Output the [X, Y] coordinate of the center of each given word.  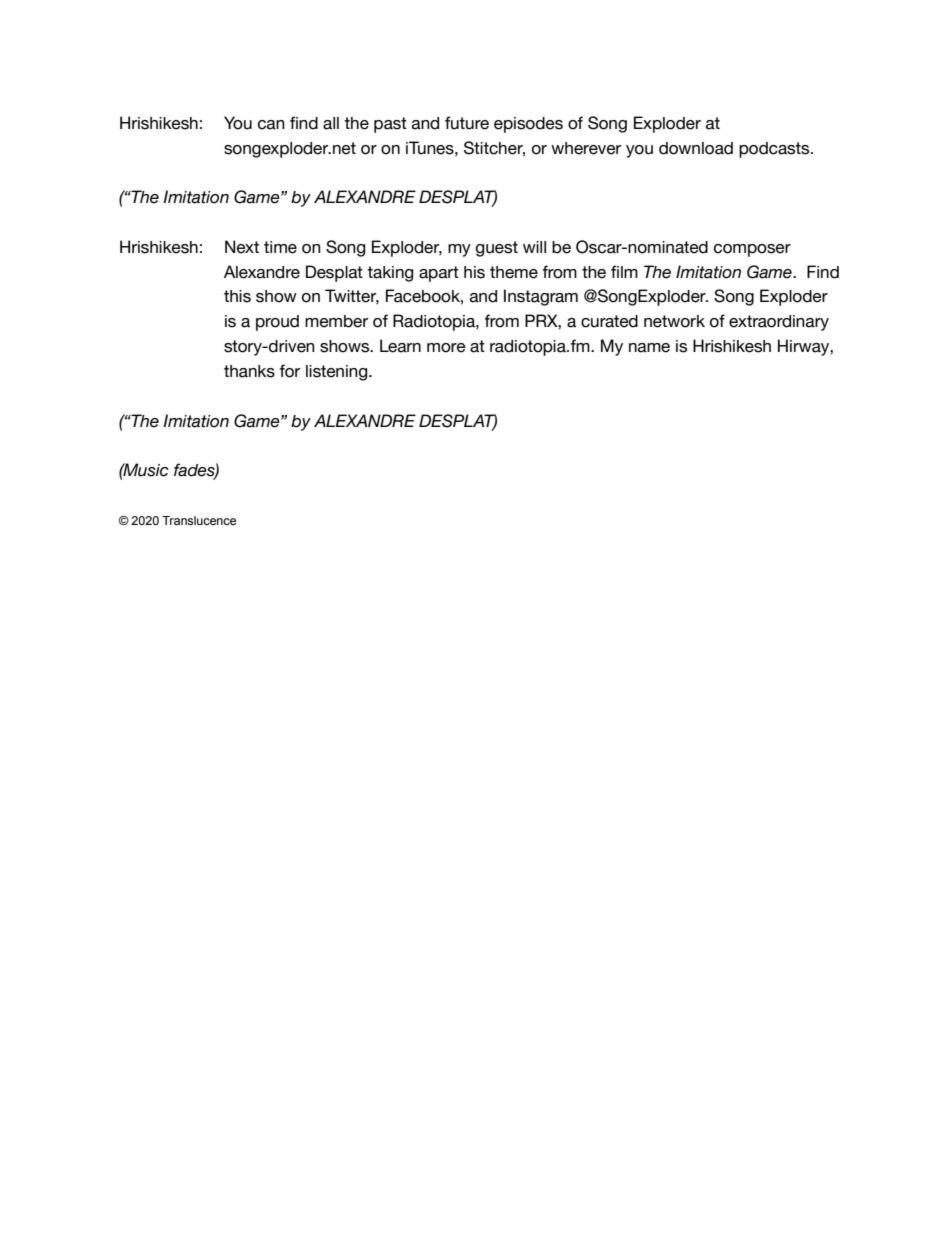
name [649, 348]
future [467, 123]
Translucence [199, 520]
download [696, 148]
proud [277, 323]
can [271, 125]
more [446, 348]
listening [338, 373]
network [674, 321]
